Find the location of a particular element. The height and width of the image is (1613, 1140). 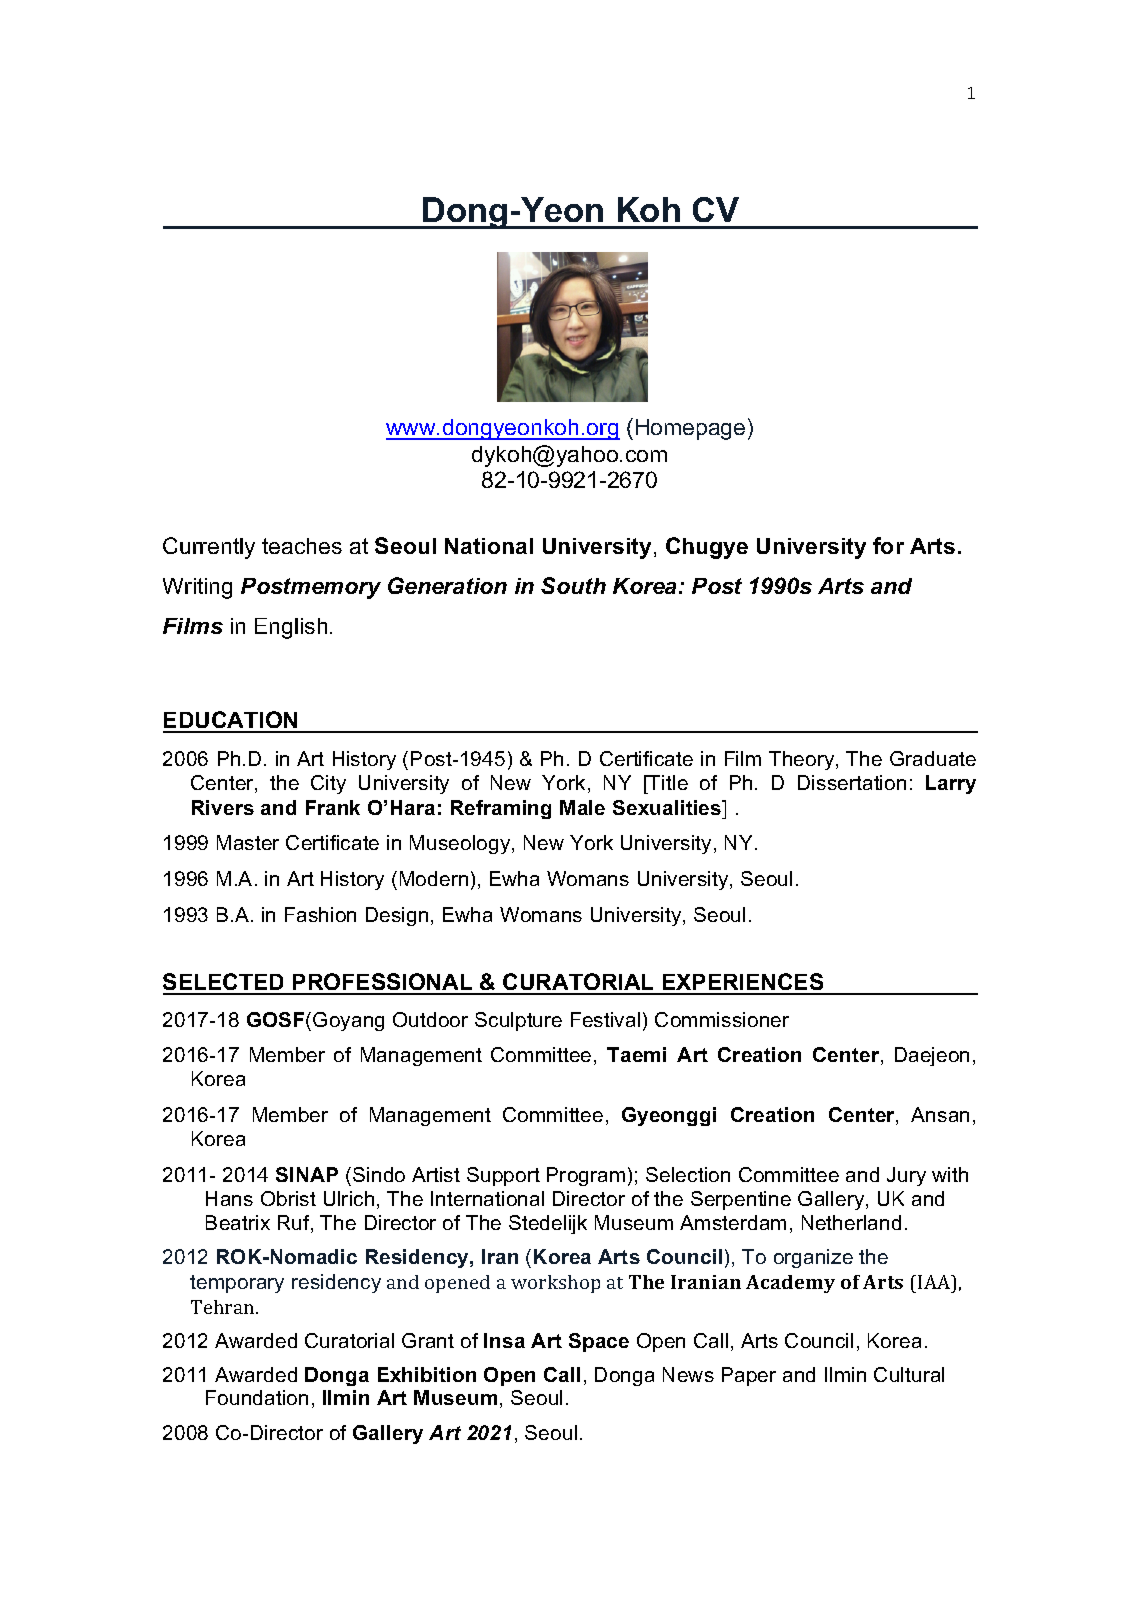

Commissioner is located at coordinates (722, 1019).
